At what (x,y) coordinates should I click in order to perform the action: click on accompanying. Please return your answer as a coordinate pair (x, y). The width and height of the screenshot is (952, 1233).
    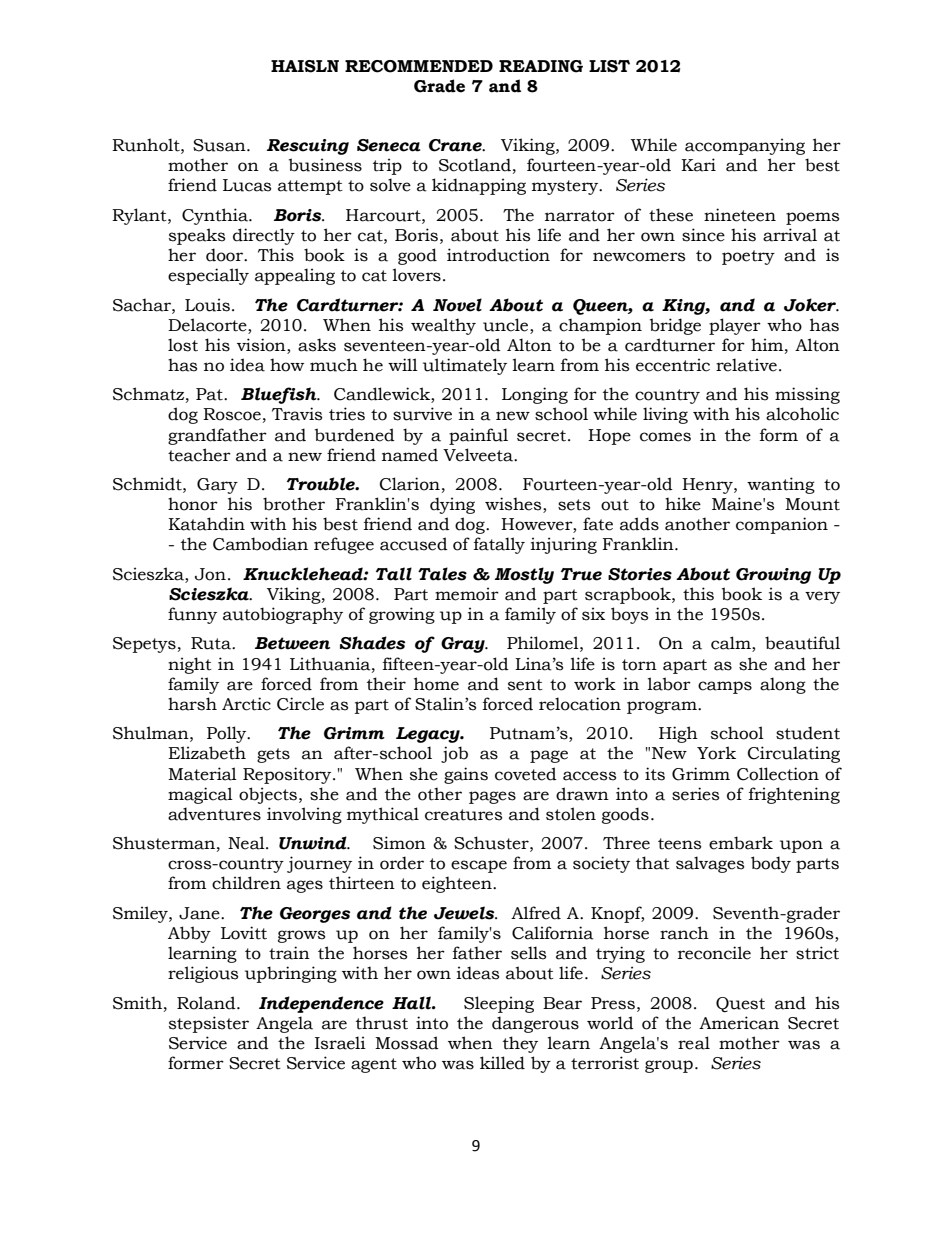
    Looking at the image, I should click on (745, 146).
